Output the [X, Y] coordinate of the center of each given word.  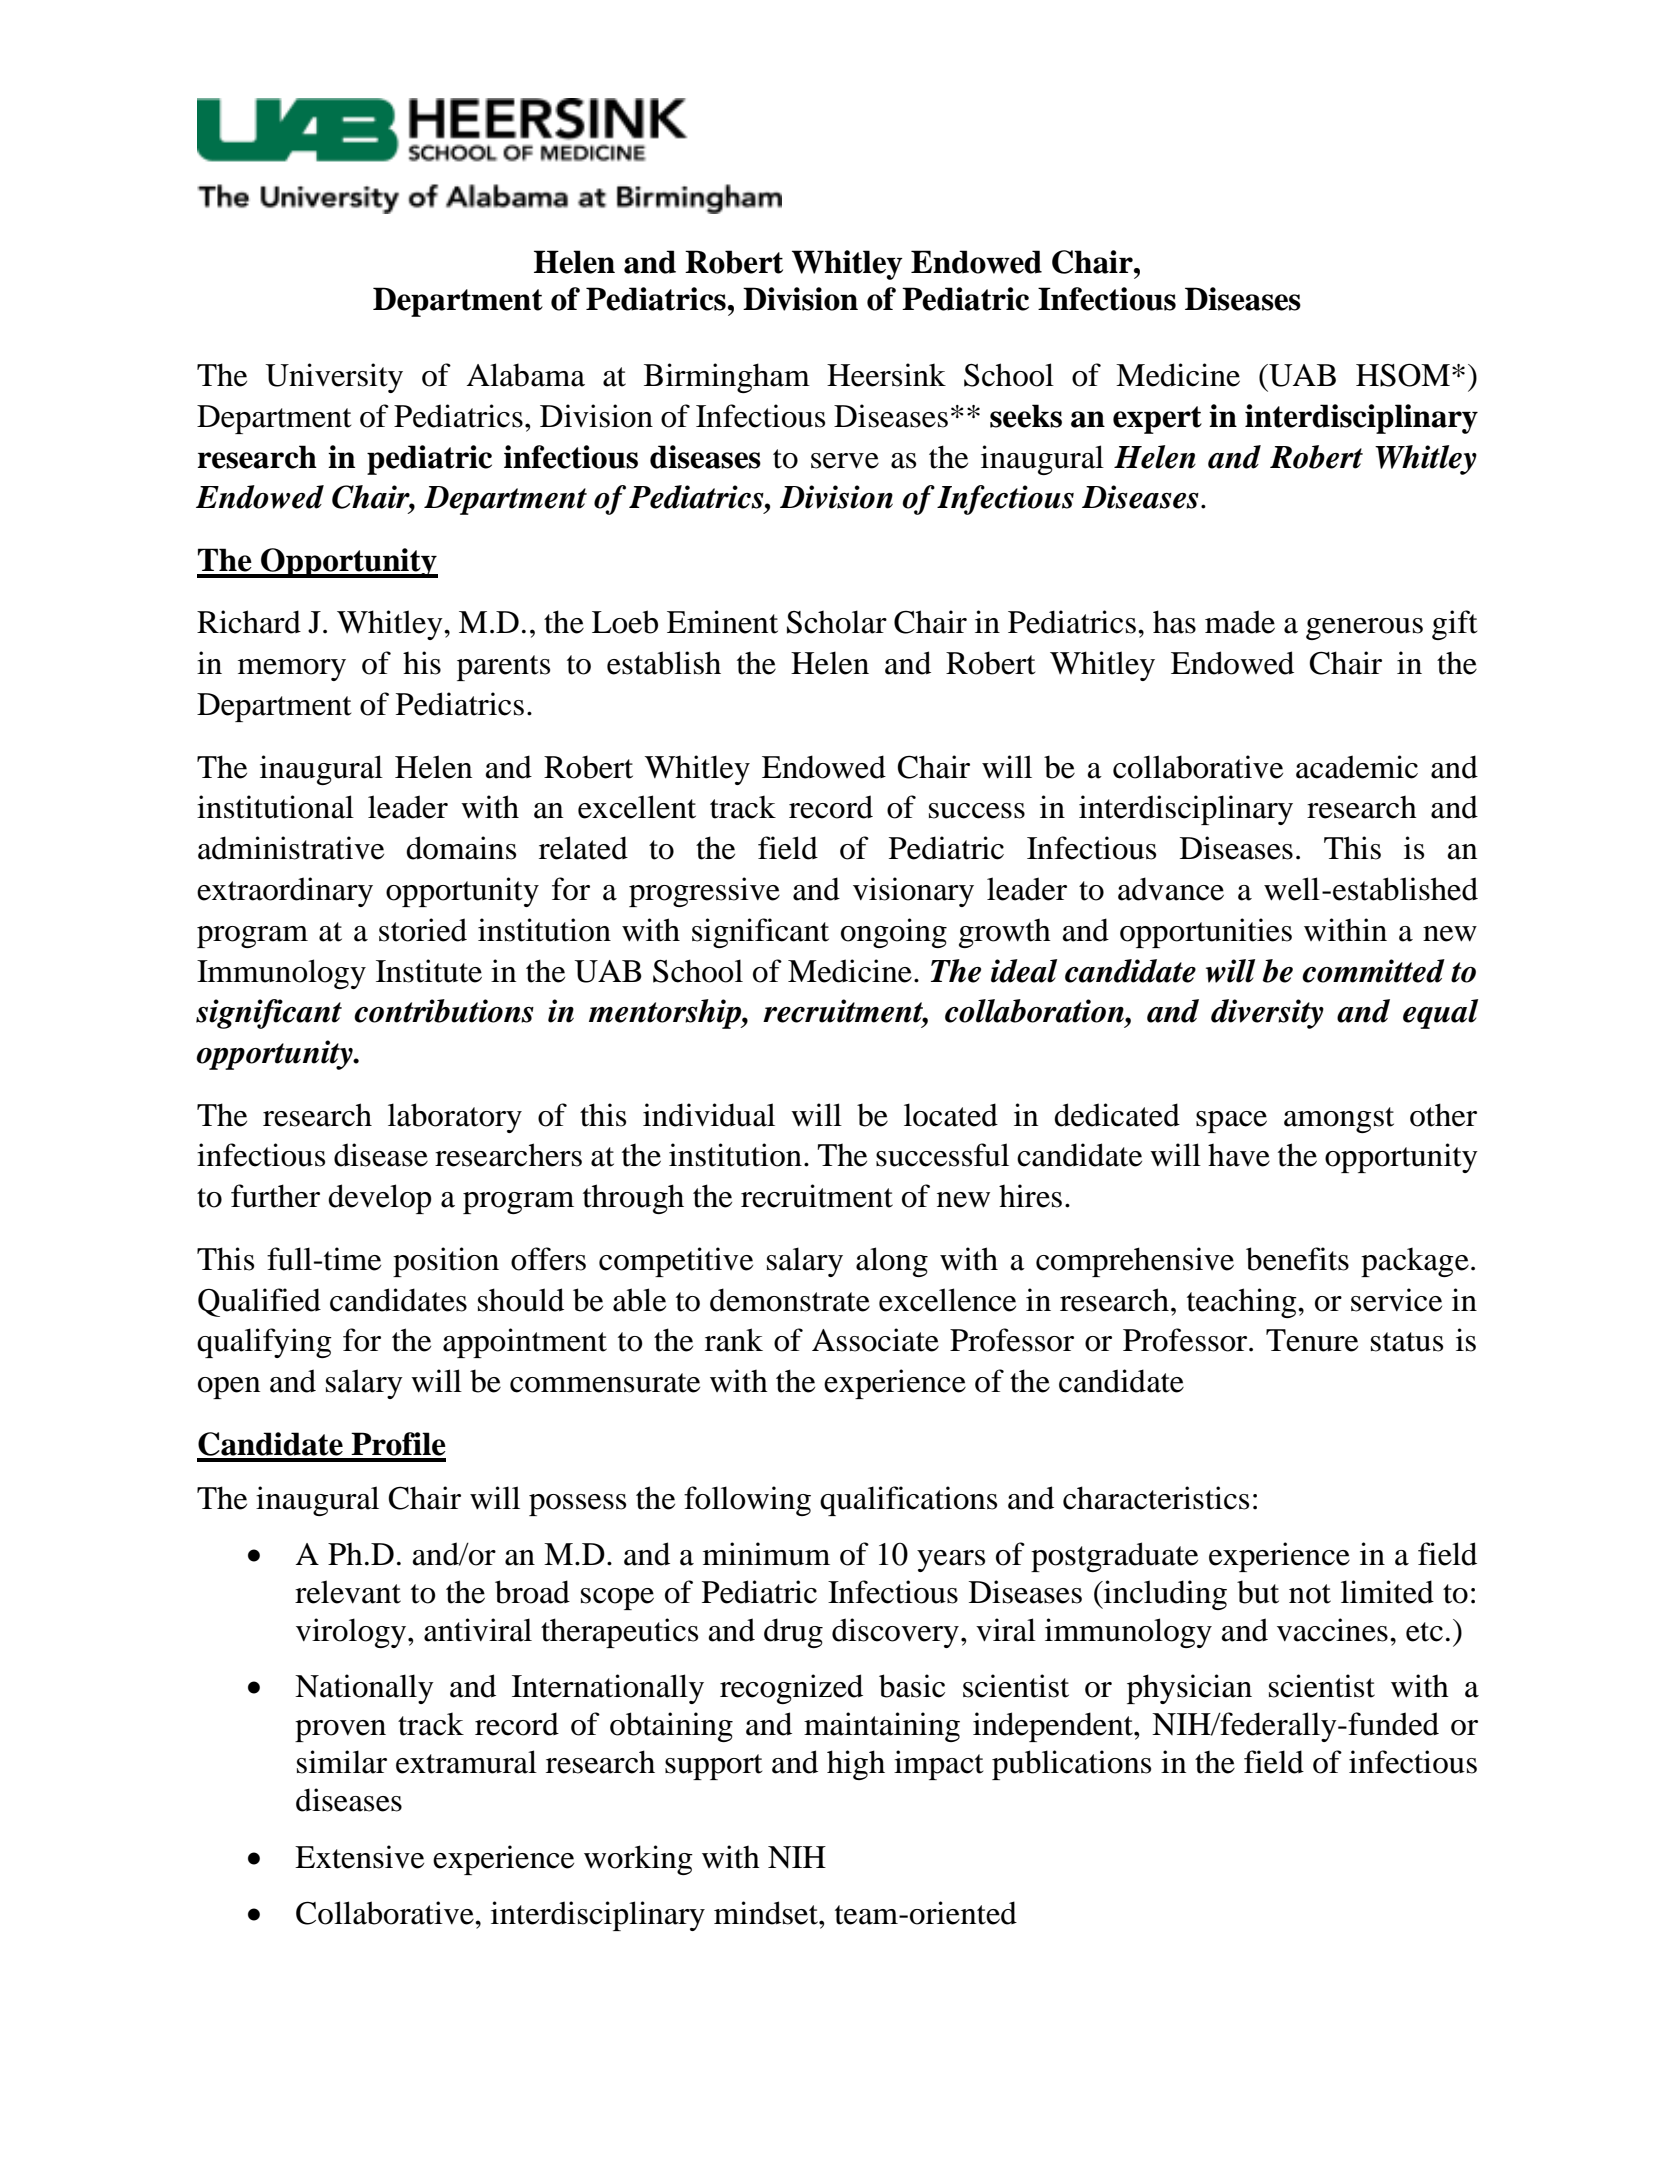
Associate [875, 1340]
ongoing [894, 933]
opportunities [1206, 933]
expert [1157, 420]
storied [423, 930]
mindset [767, 1913]
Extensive [359, 1857]
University [334, 378]
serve [845, 461]
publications [1071, 1765]
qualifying [264, 1343]
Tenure [1312, 1340]
